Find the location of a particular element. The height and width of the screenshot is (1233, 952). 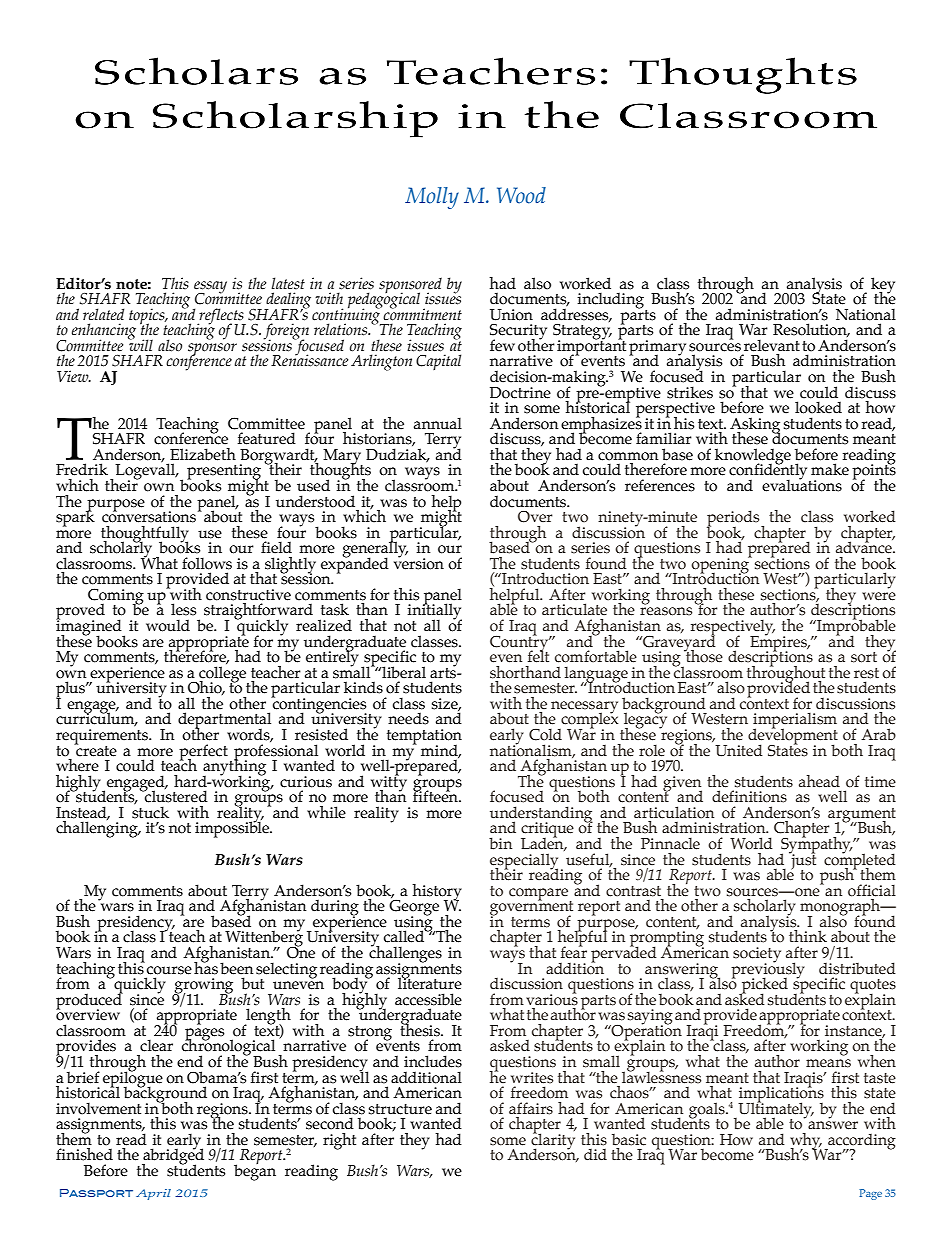

stuck is located at coordinates (150, 811).
